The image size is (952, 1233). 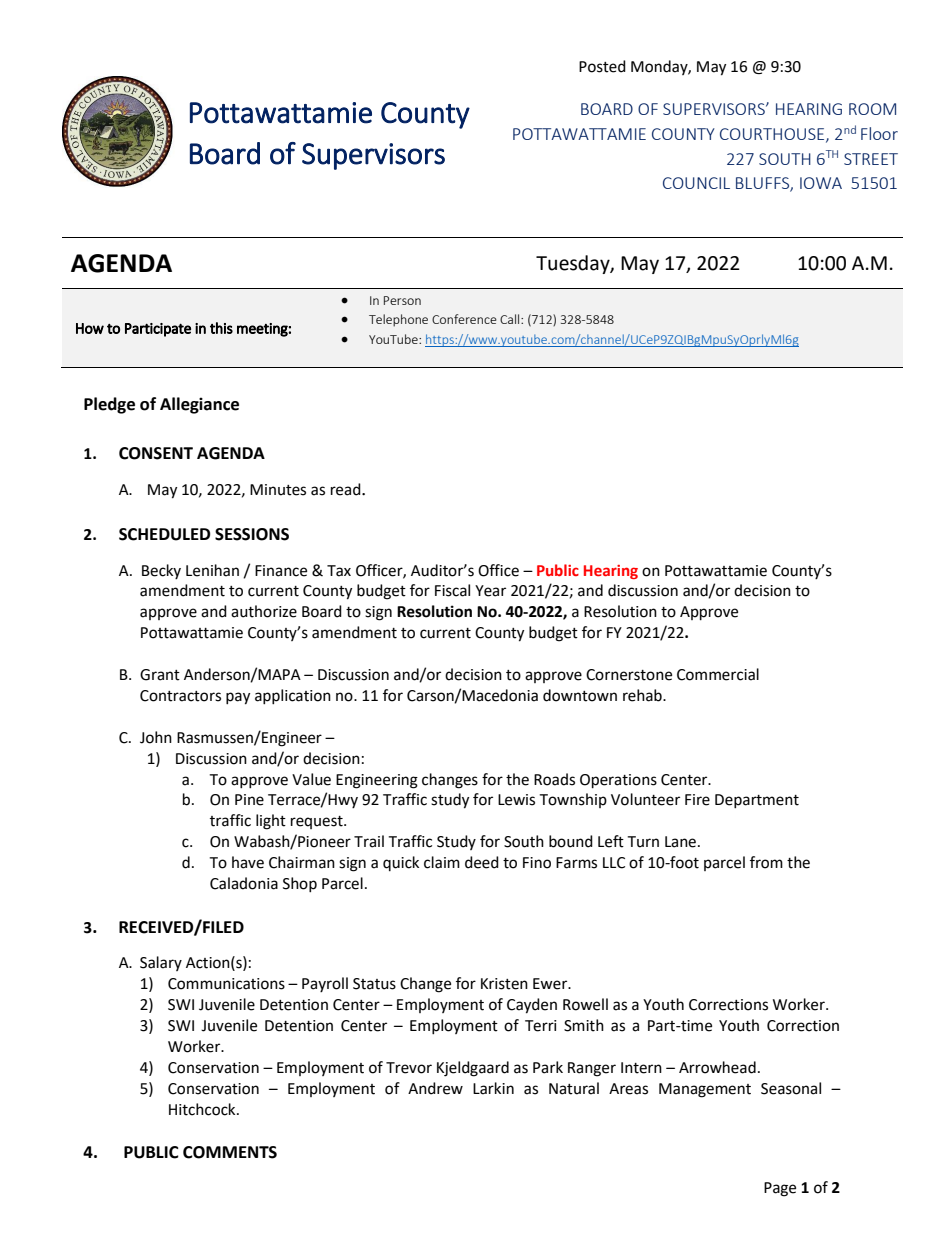 What do you see at coordinates (516, 800) in the screenshot?
I see `Lewis` at bounding box center [516, 800].
